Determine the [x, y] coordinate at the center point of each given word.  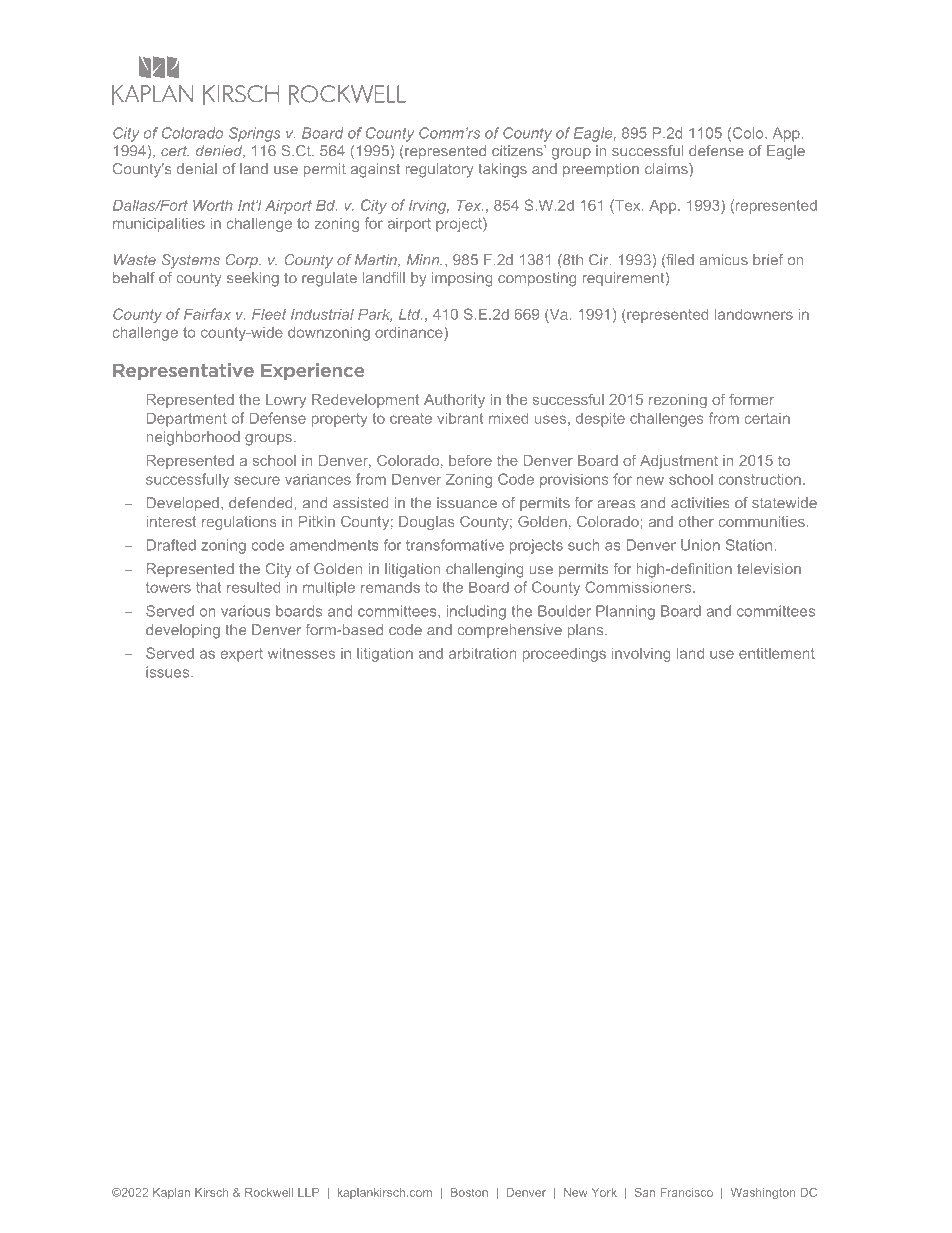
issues [169, 672]
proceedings [564, 654]
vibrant [460, 418]
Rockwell [269, 1192]
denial [197, 169]
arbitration [482, 653]
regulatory [440, 170]
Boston [469, 1192]
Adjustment [679, 462]
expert [241, 655]
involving [641, 654]
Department [187, 419]
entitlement [777, 653]
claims [667, 169]
